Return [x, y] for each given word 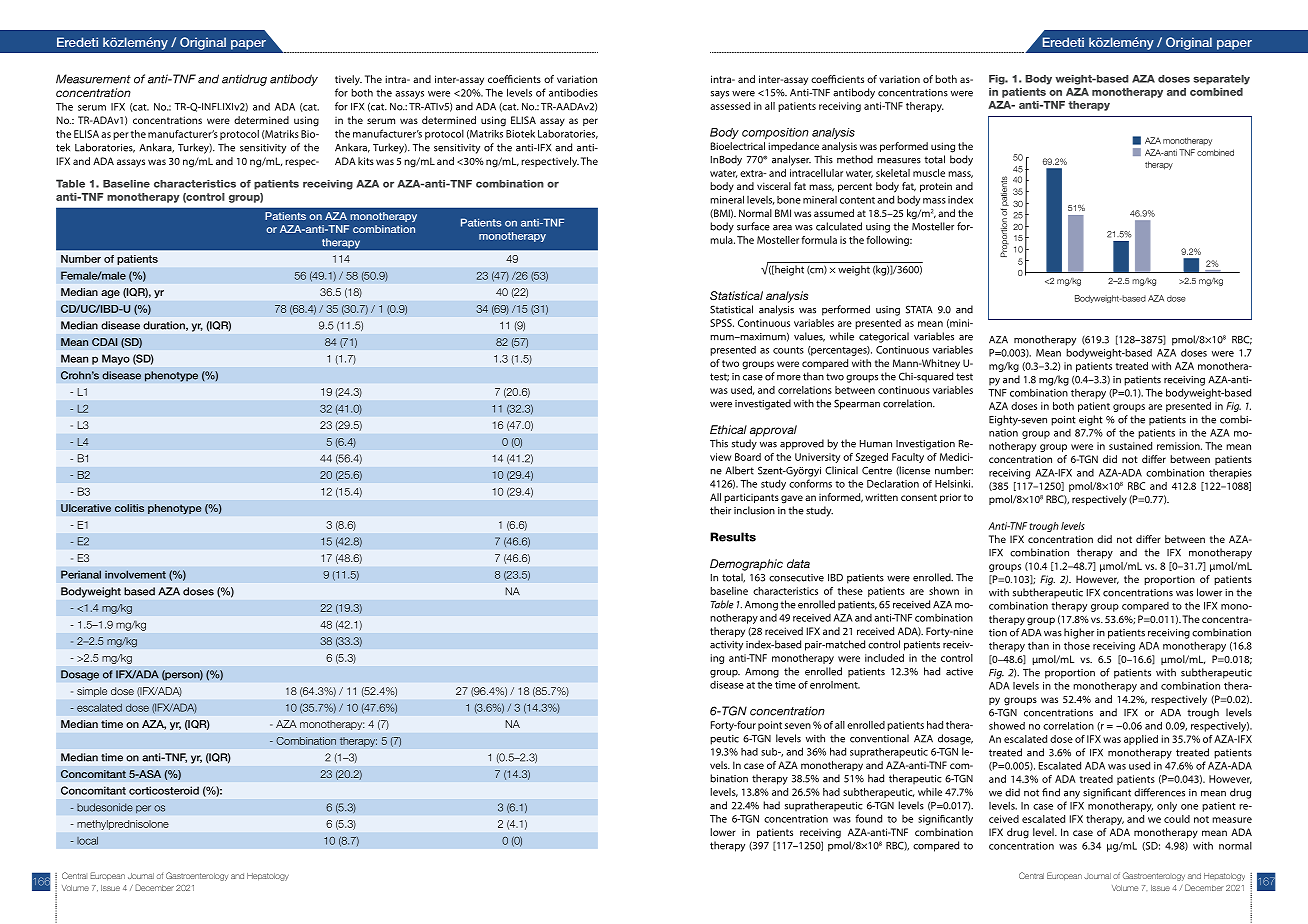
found [868, 818]
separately [1221, 80]
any [1072, 795]
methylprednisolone [123, 825]
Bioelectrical [738, 146]
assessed [730, 106]
